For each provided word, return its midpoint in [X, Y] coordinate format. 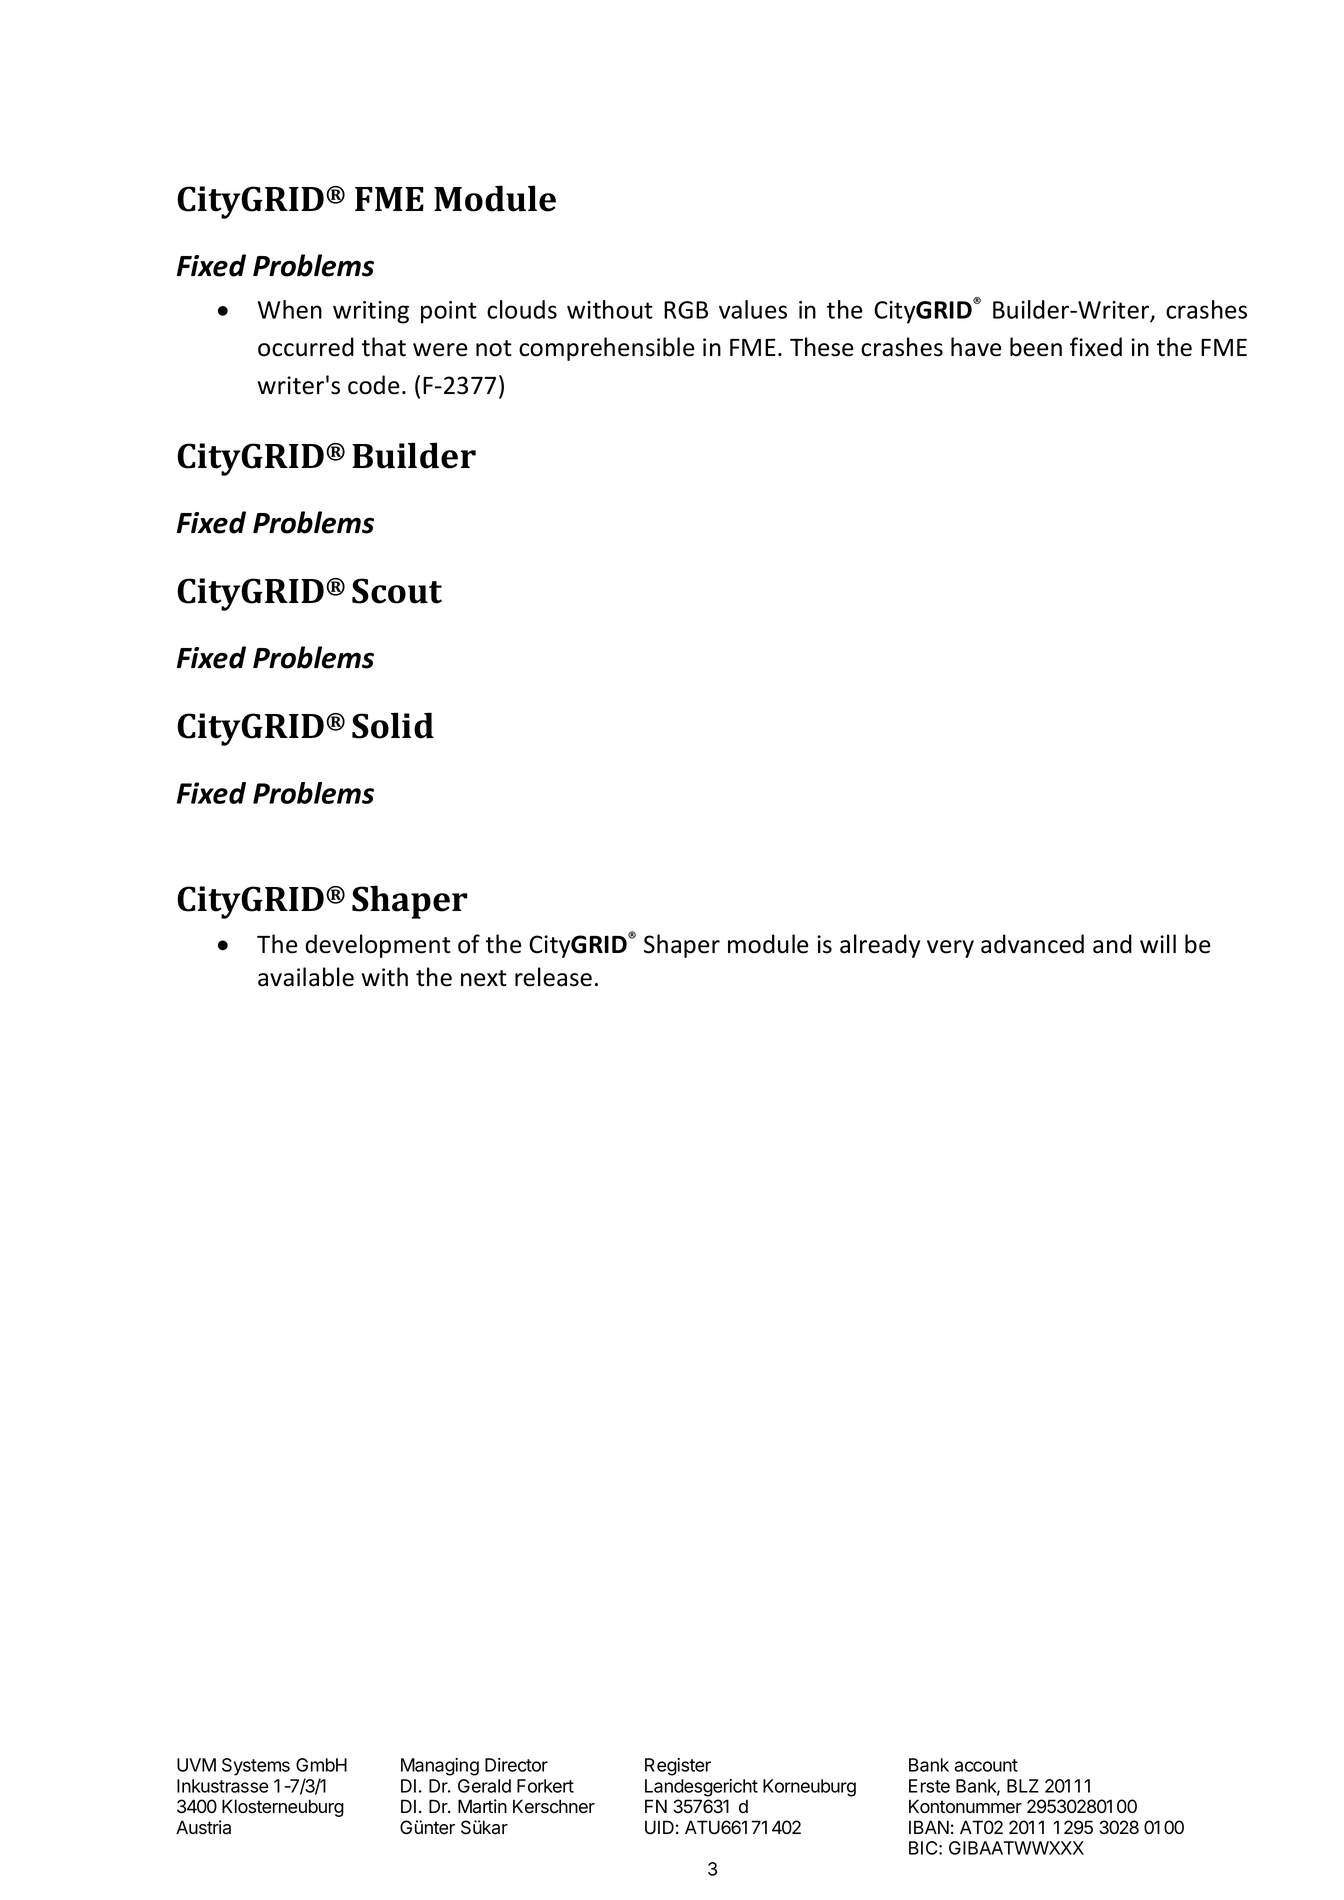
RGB [686, 310]
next [484, 978]
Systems [256, 1767]
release [553, 977]
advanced [1032, 944]
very [950, 949]
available [306, 977]
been [1036, 347]
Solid [393, 725]
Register [678, 1767]
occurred [306, 347]
